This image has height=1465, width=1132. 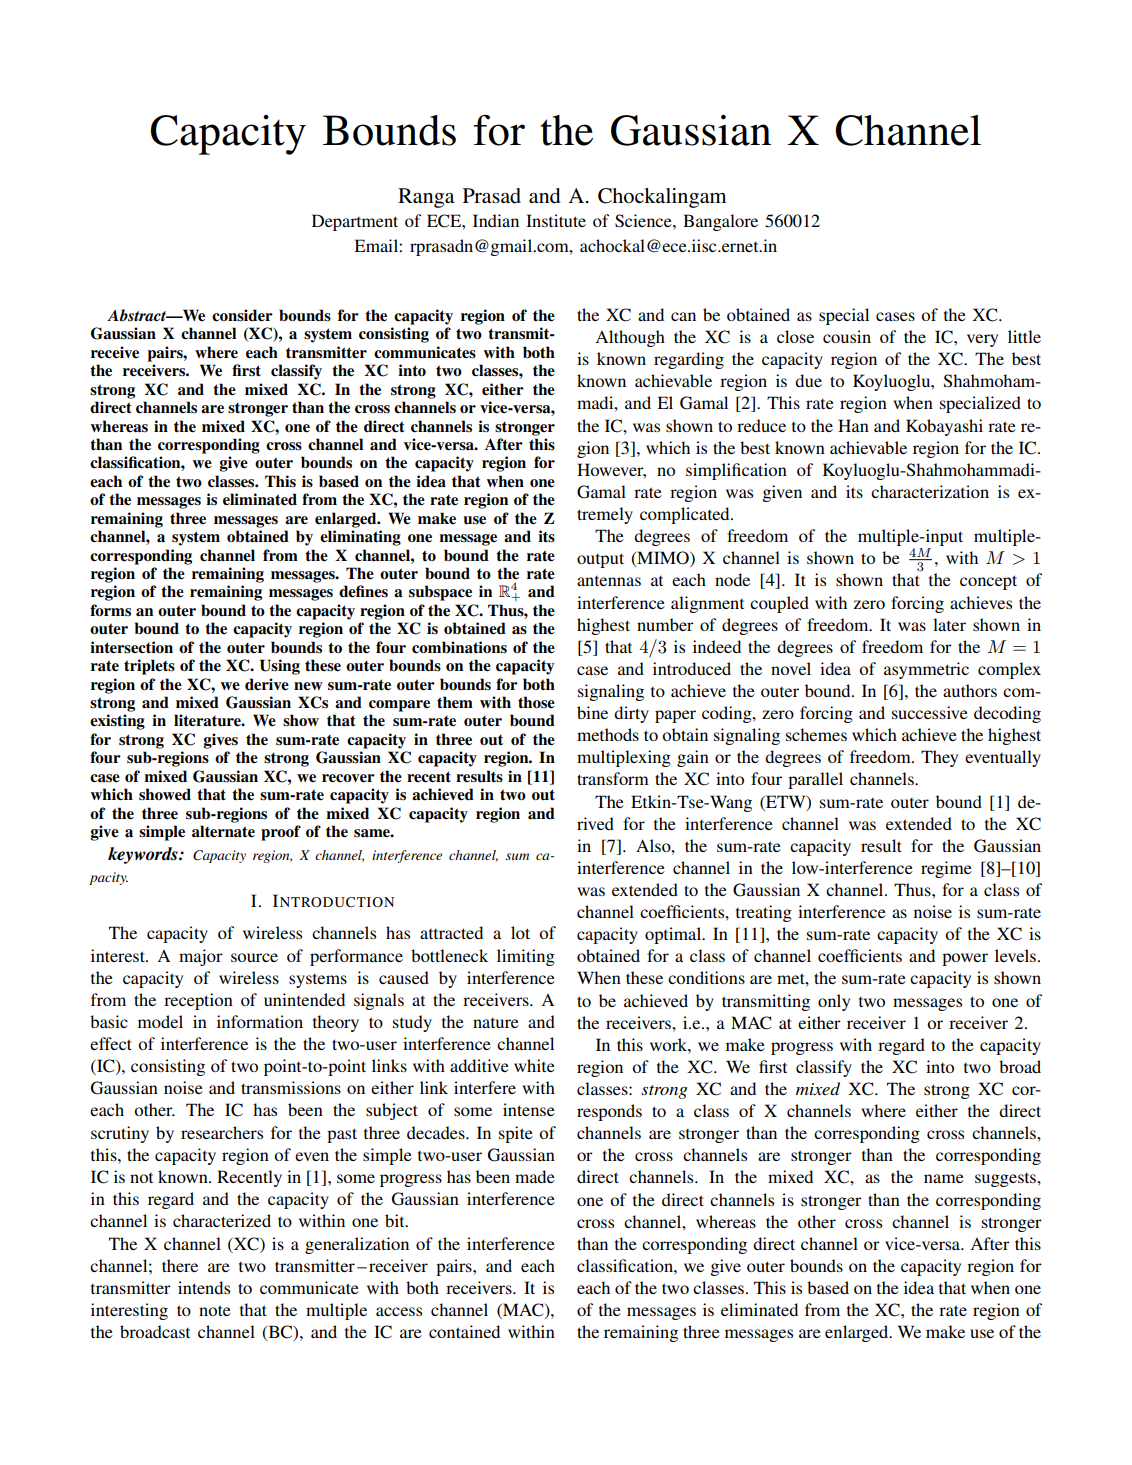 I want to click on transform, so click(x=613, y=778).
